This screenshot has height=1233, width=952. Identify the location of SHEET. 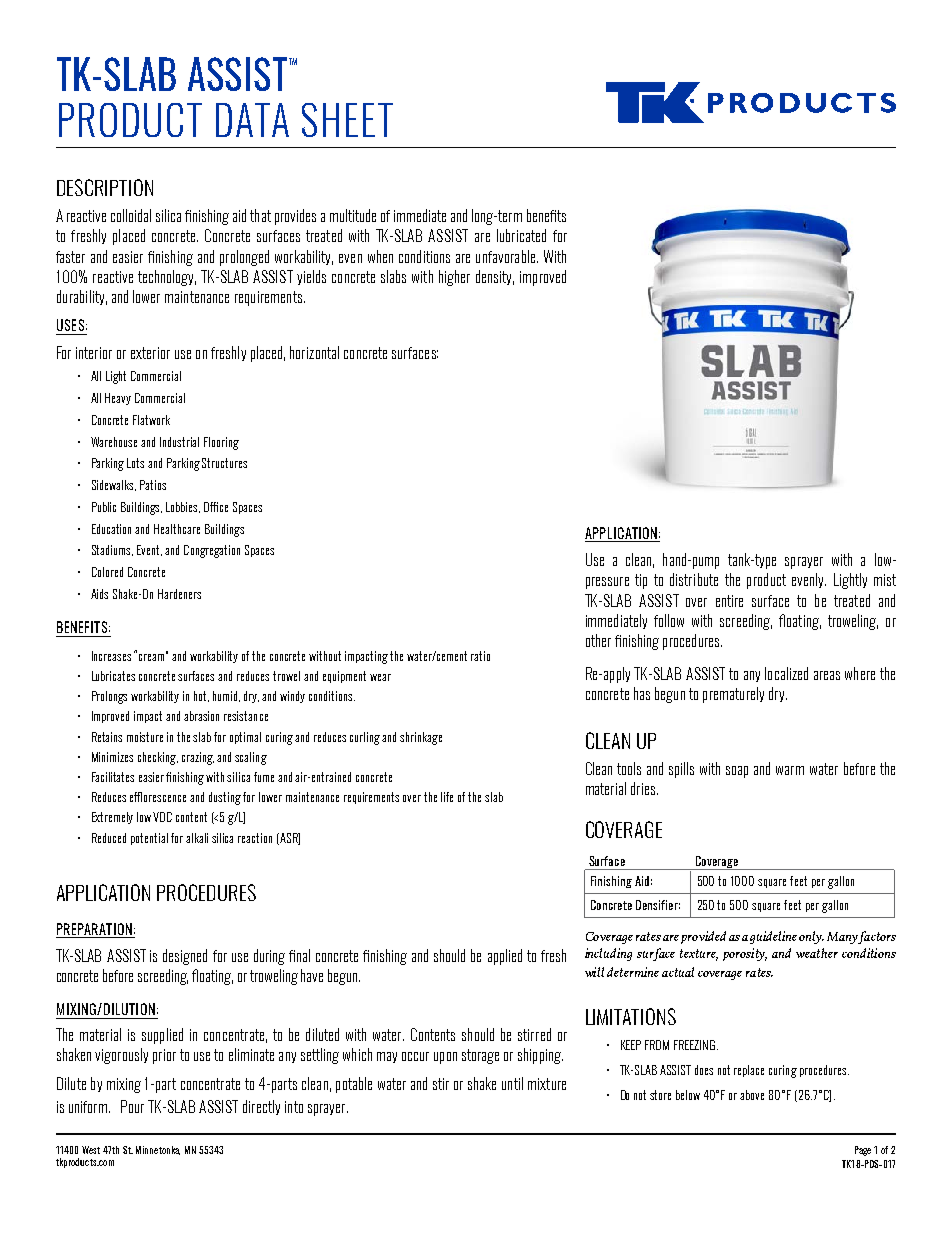
(347, 120).
